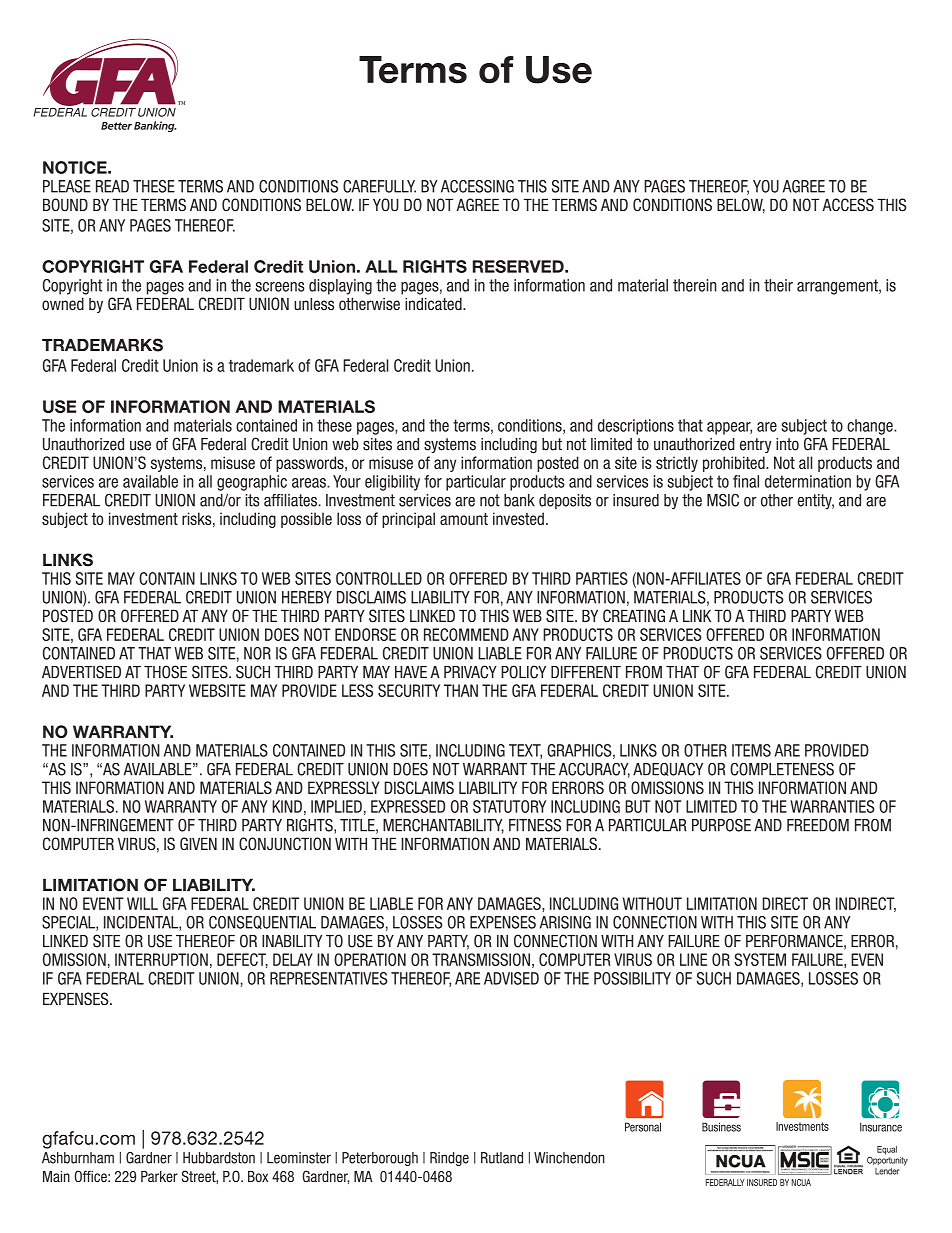 The width and height of the screenshot is (952, 1233). I want to click on CAREFULLY, so click(379, 186).
